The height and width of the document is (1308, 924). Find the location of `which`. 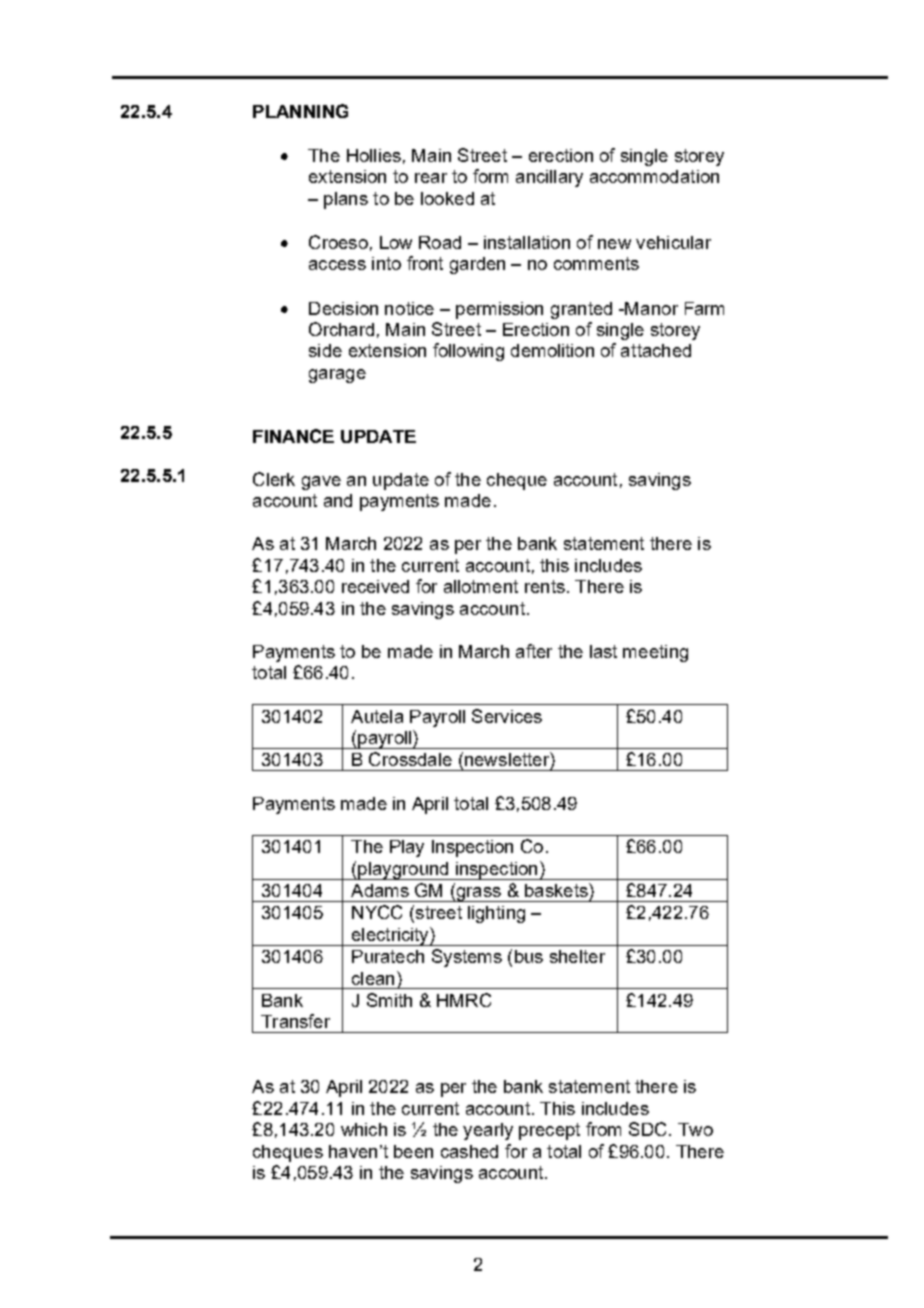

which is located at coordinates (364, 1129).
